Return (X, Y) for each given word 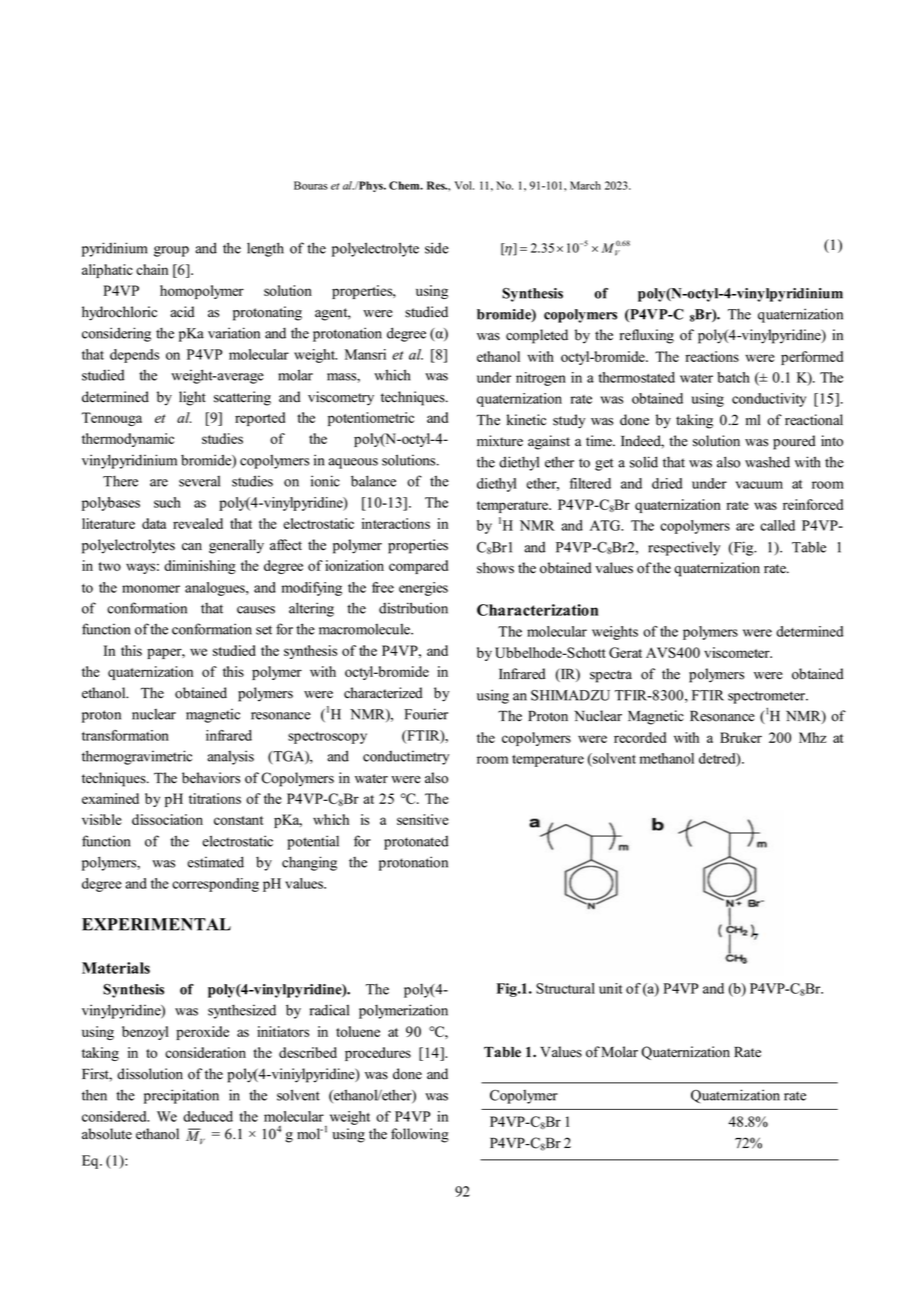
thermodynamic (128, 440)
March (585, 185)
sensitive (423, 819)
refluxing (647, 336)
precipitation (181, 1096)
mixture (500, 441)
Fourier (426, 714)
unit (611, 988)
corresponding (215, 885)
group (171, 251)
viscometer (738, 652)
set (264, 630)
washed (767, 462)
